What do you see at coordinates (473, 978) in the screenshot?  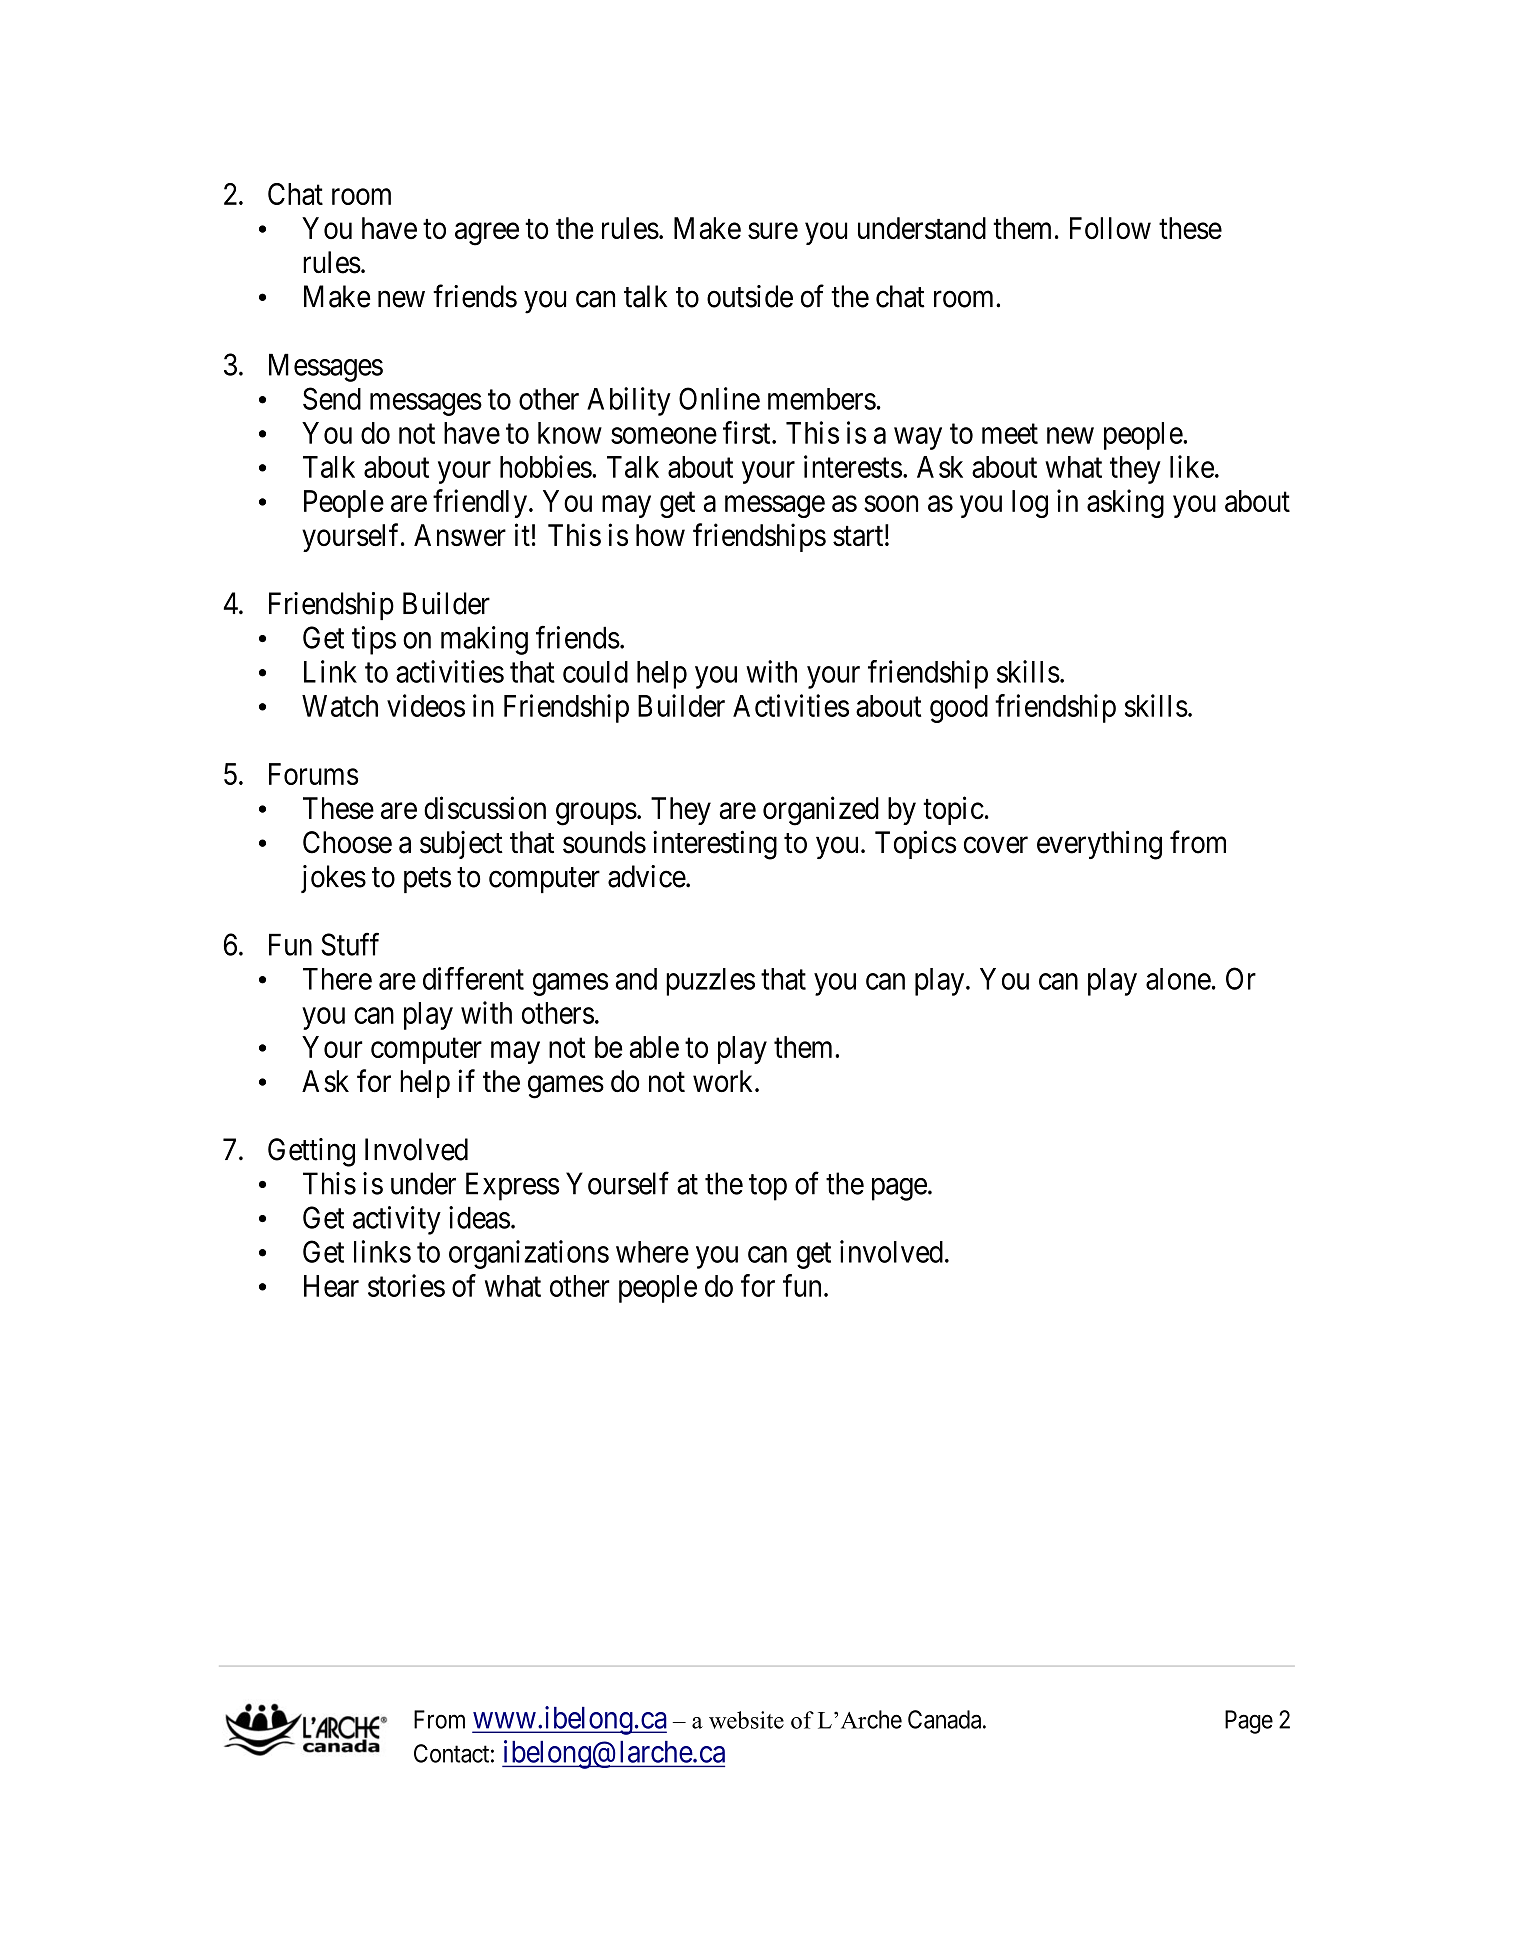 I see `different` at bounding box center [473, 978].
